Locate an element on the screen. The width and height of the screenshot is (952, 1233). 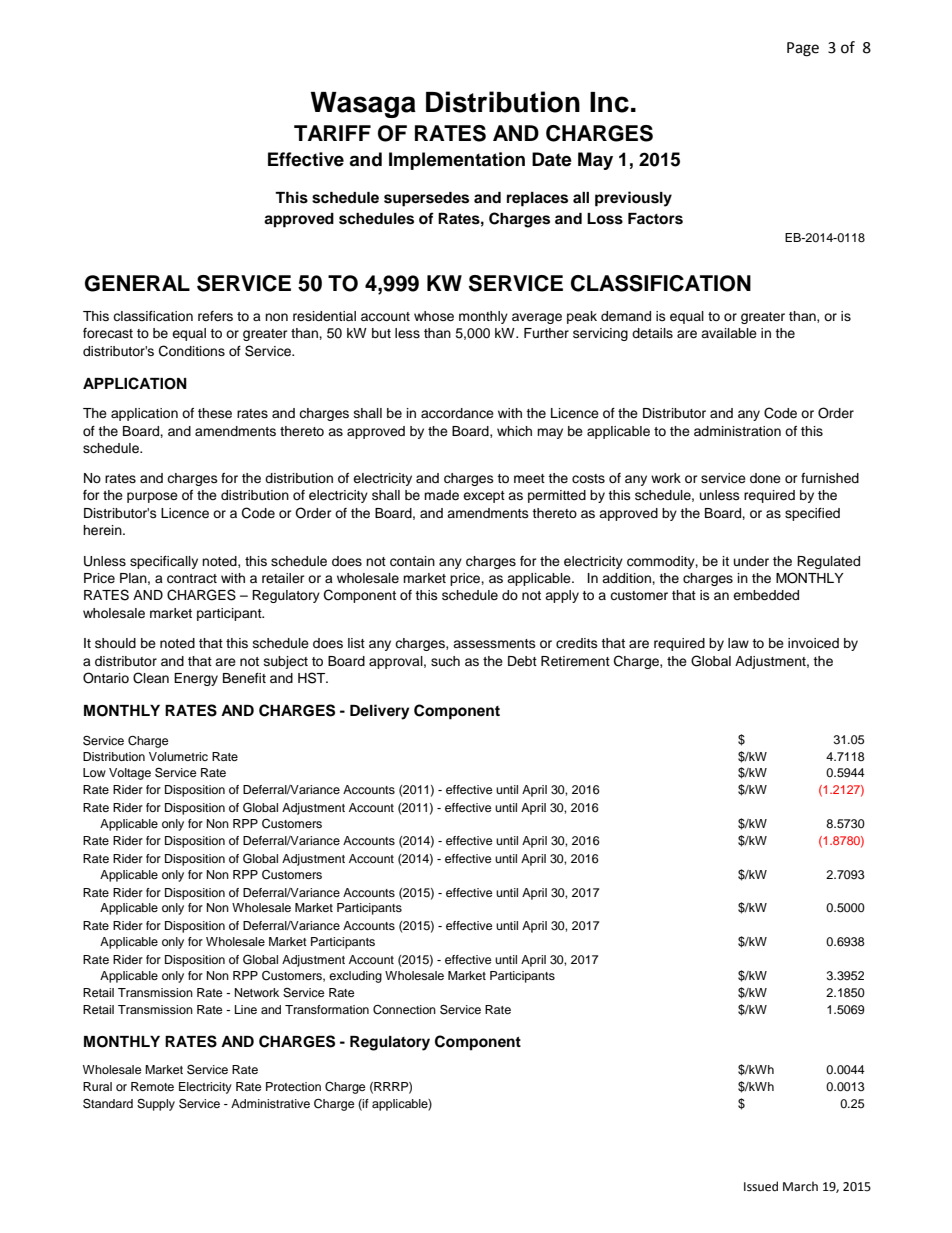
Supply is located at coordinates (156, 1105).
